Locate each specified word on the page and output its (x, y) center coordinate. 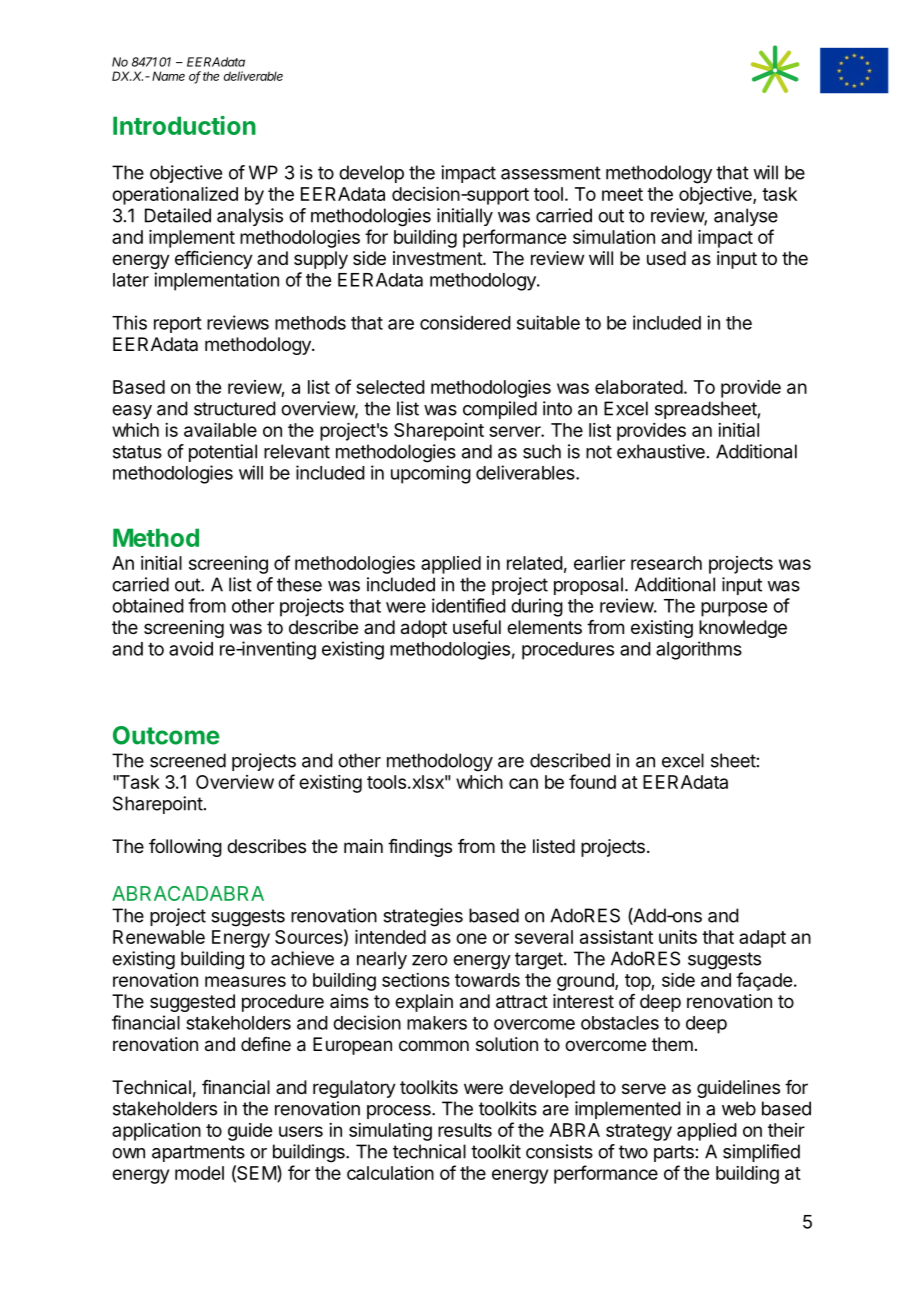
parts (674, 1153)
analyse (746, 217)
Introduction (184, 125)
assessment (551, 173)
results (465, 1130)
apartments (198, 1153)
